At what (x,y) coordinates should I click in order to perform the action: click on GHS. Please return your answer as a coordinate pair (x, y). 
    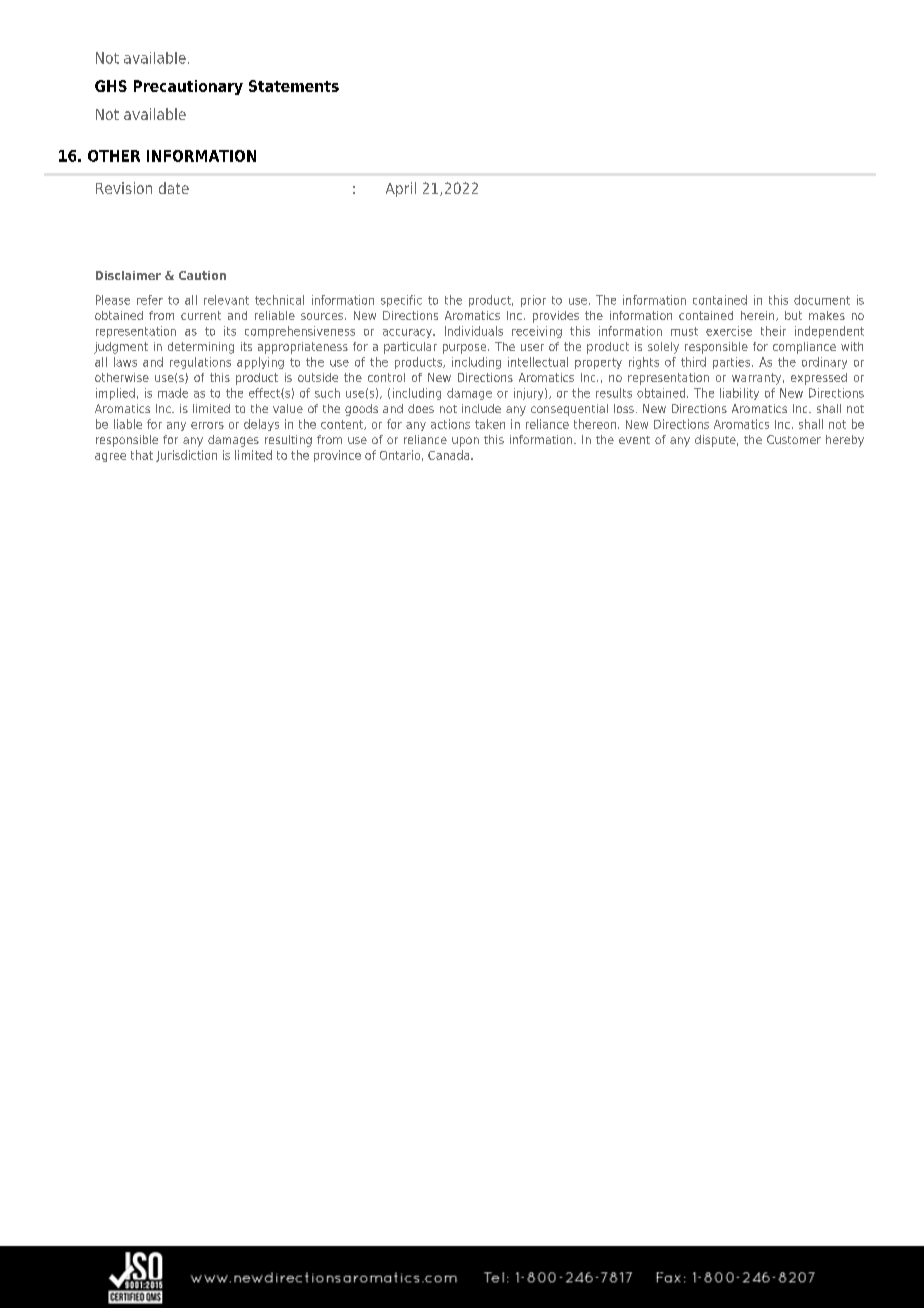
    Looking at the image, I should click on (111, 86).
